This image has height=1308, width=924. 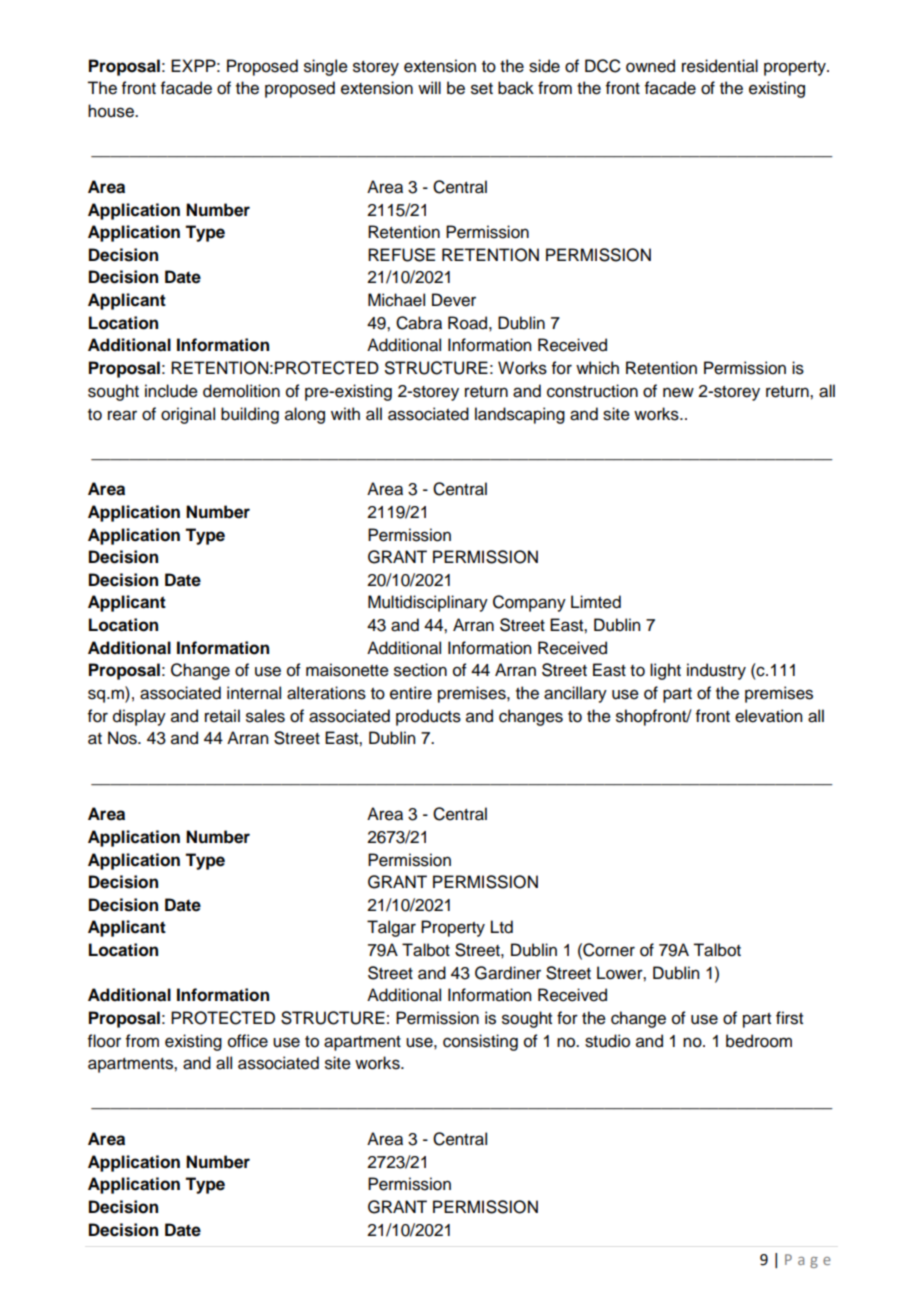 What do you see at coordinates (520, 415) in the image?
I see `landscaping` at bounding box center [520, 415].
